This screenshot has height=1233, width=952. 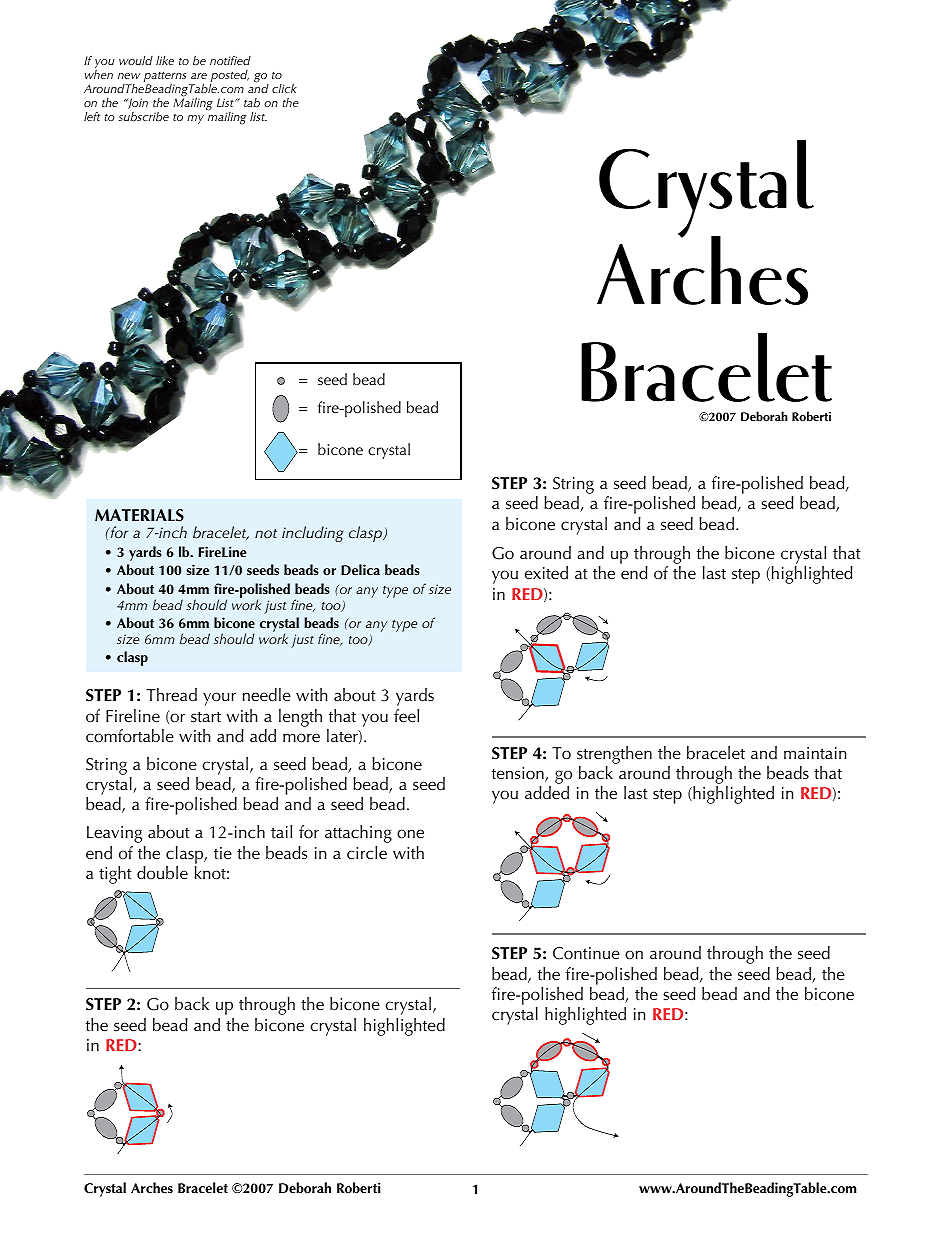 What do you see at coordinates (519, 774) in the screenshot?
I see `tension` at bounding box center [519, 774].
